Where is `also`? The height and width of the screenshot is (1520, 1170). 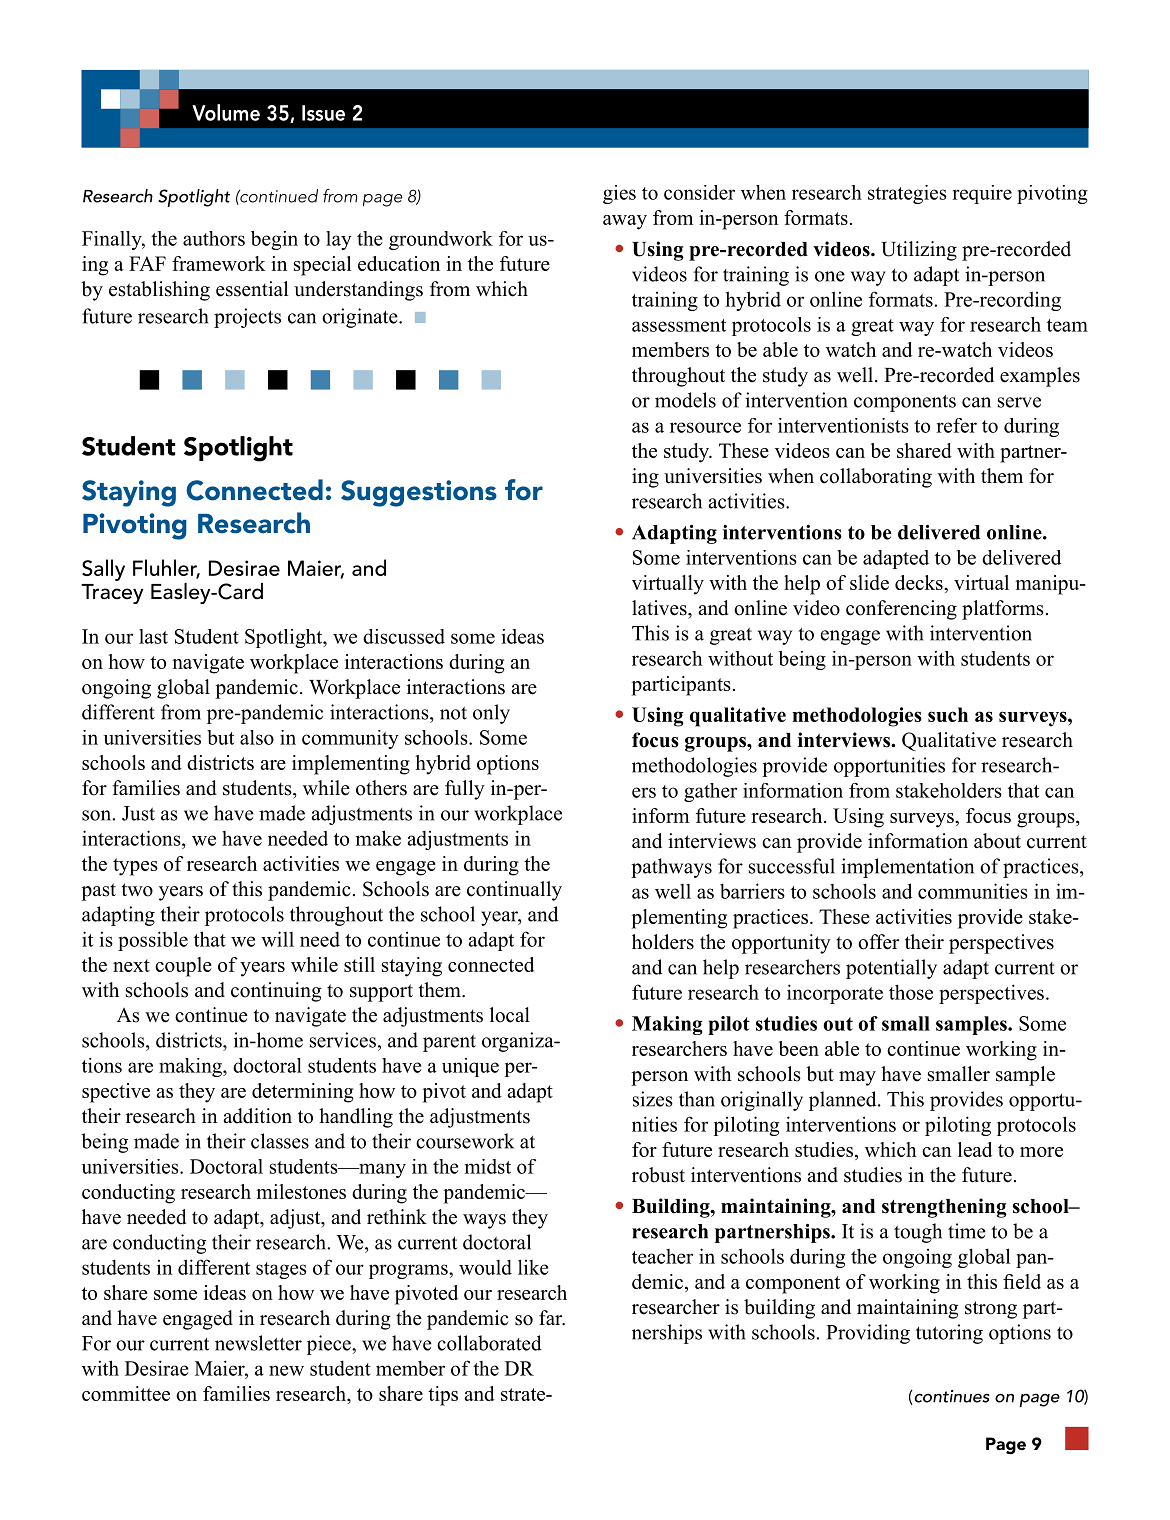
also is located at coordinates (257, 737).
